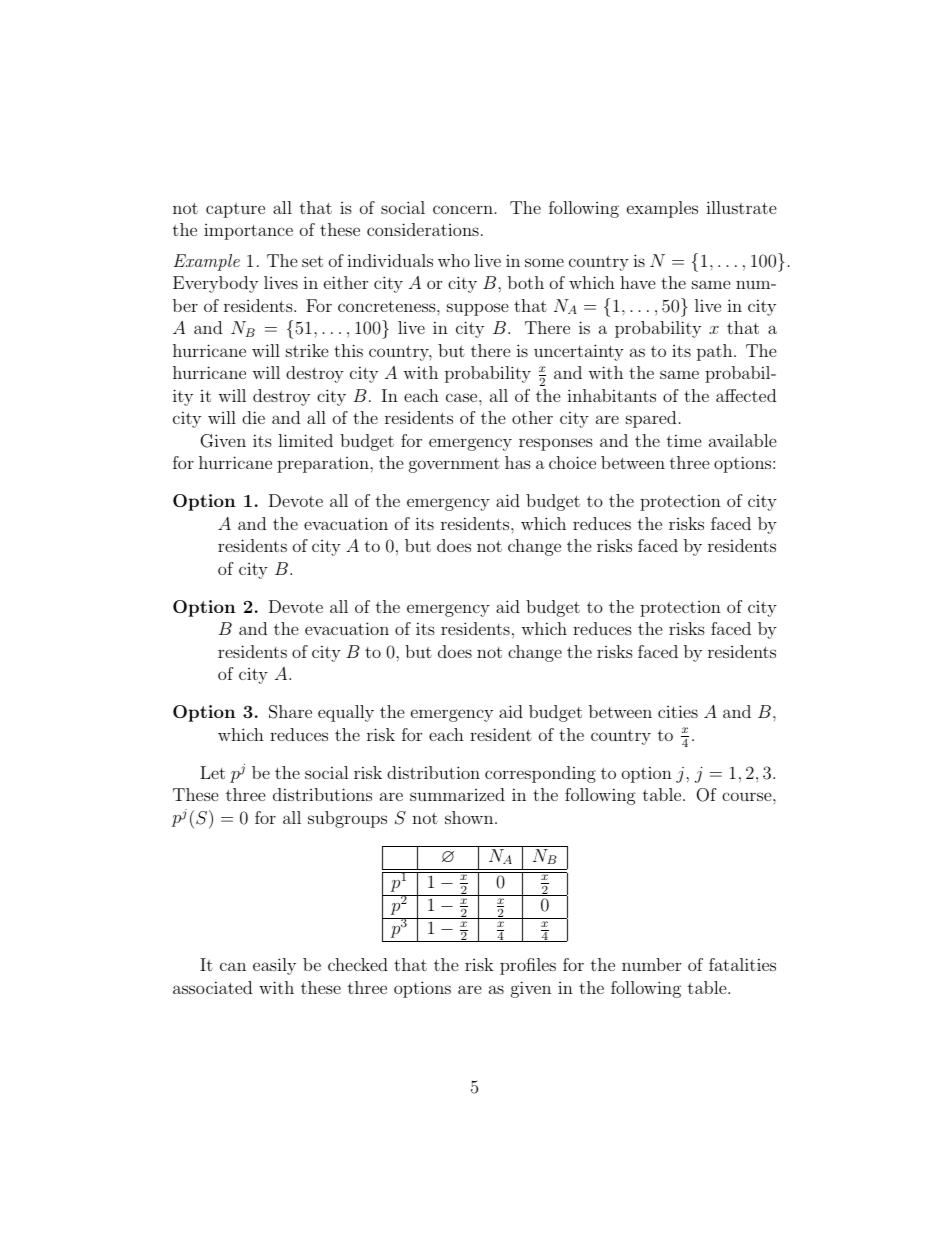 This screenshot has width=952, height=1233. Describe the element at coordinates (651, 419) in the screenshot. I see `spared` at that location.
